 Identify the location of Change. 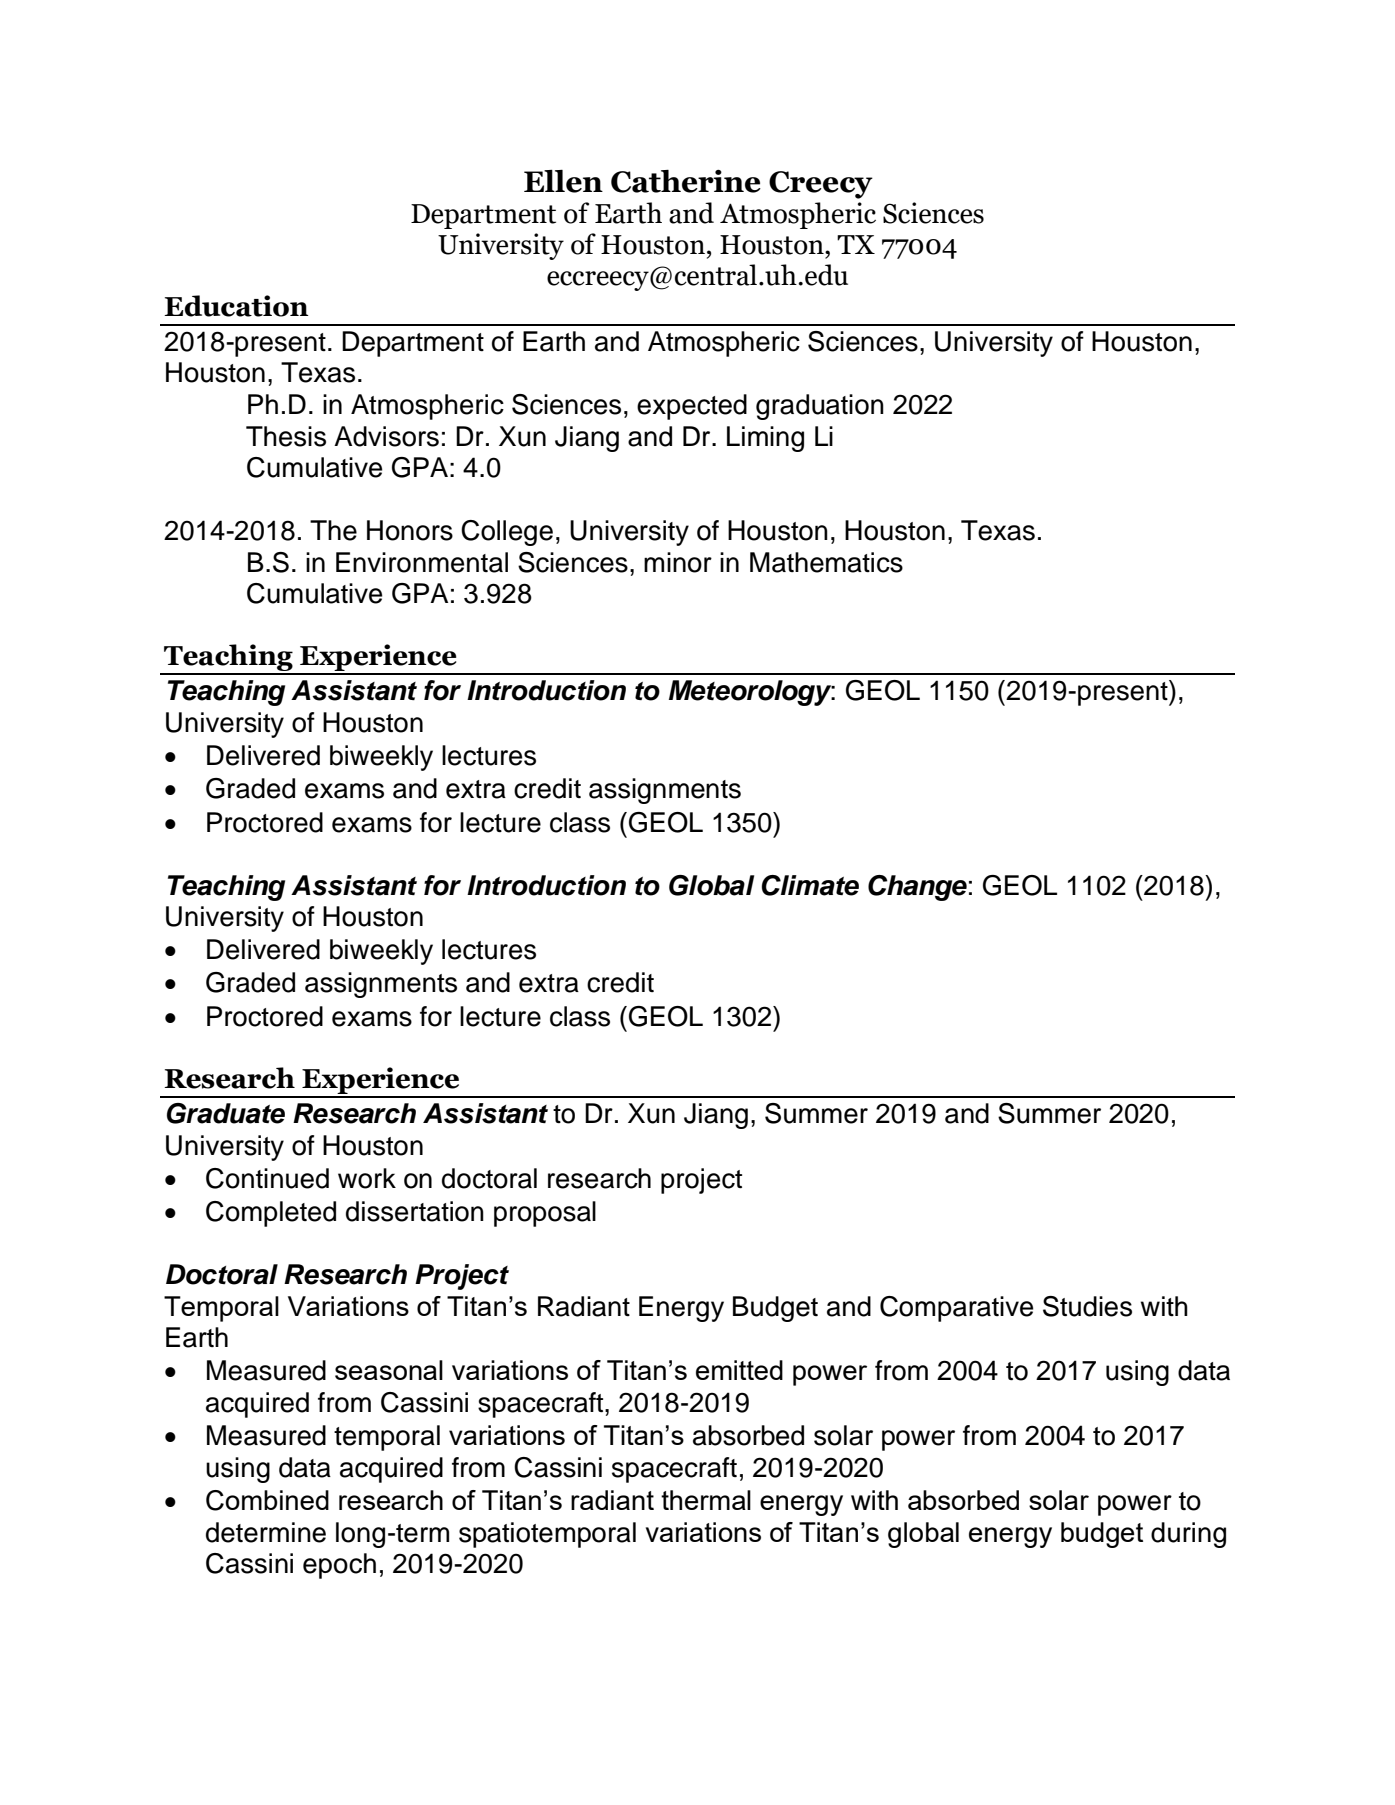
(917, 888).
